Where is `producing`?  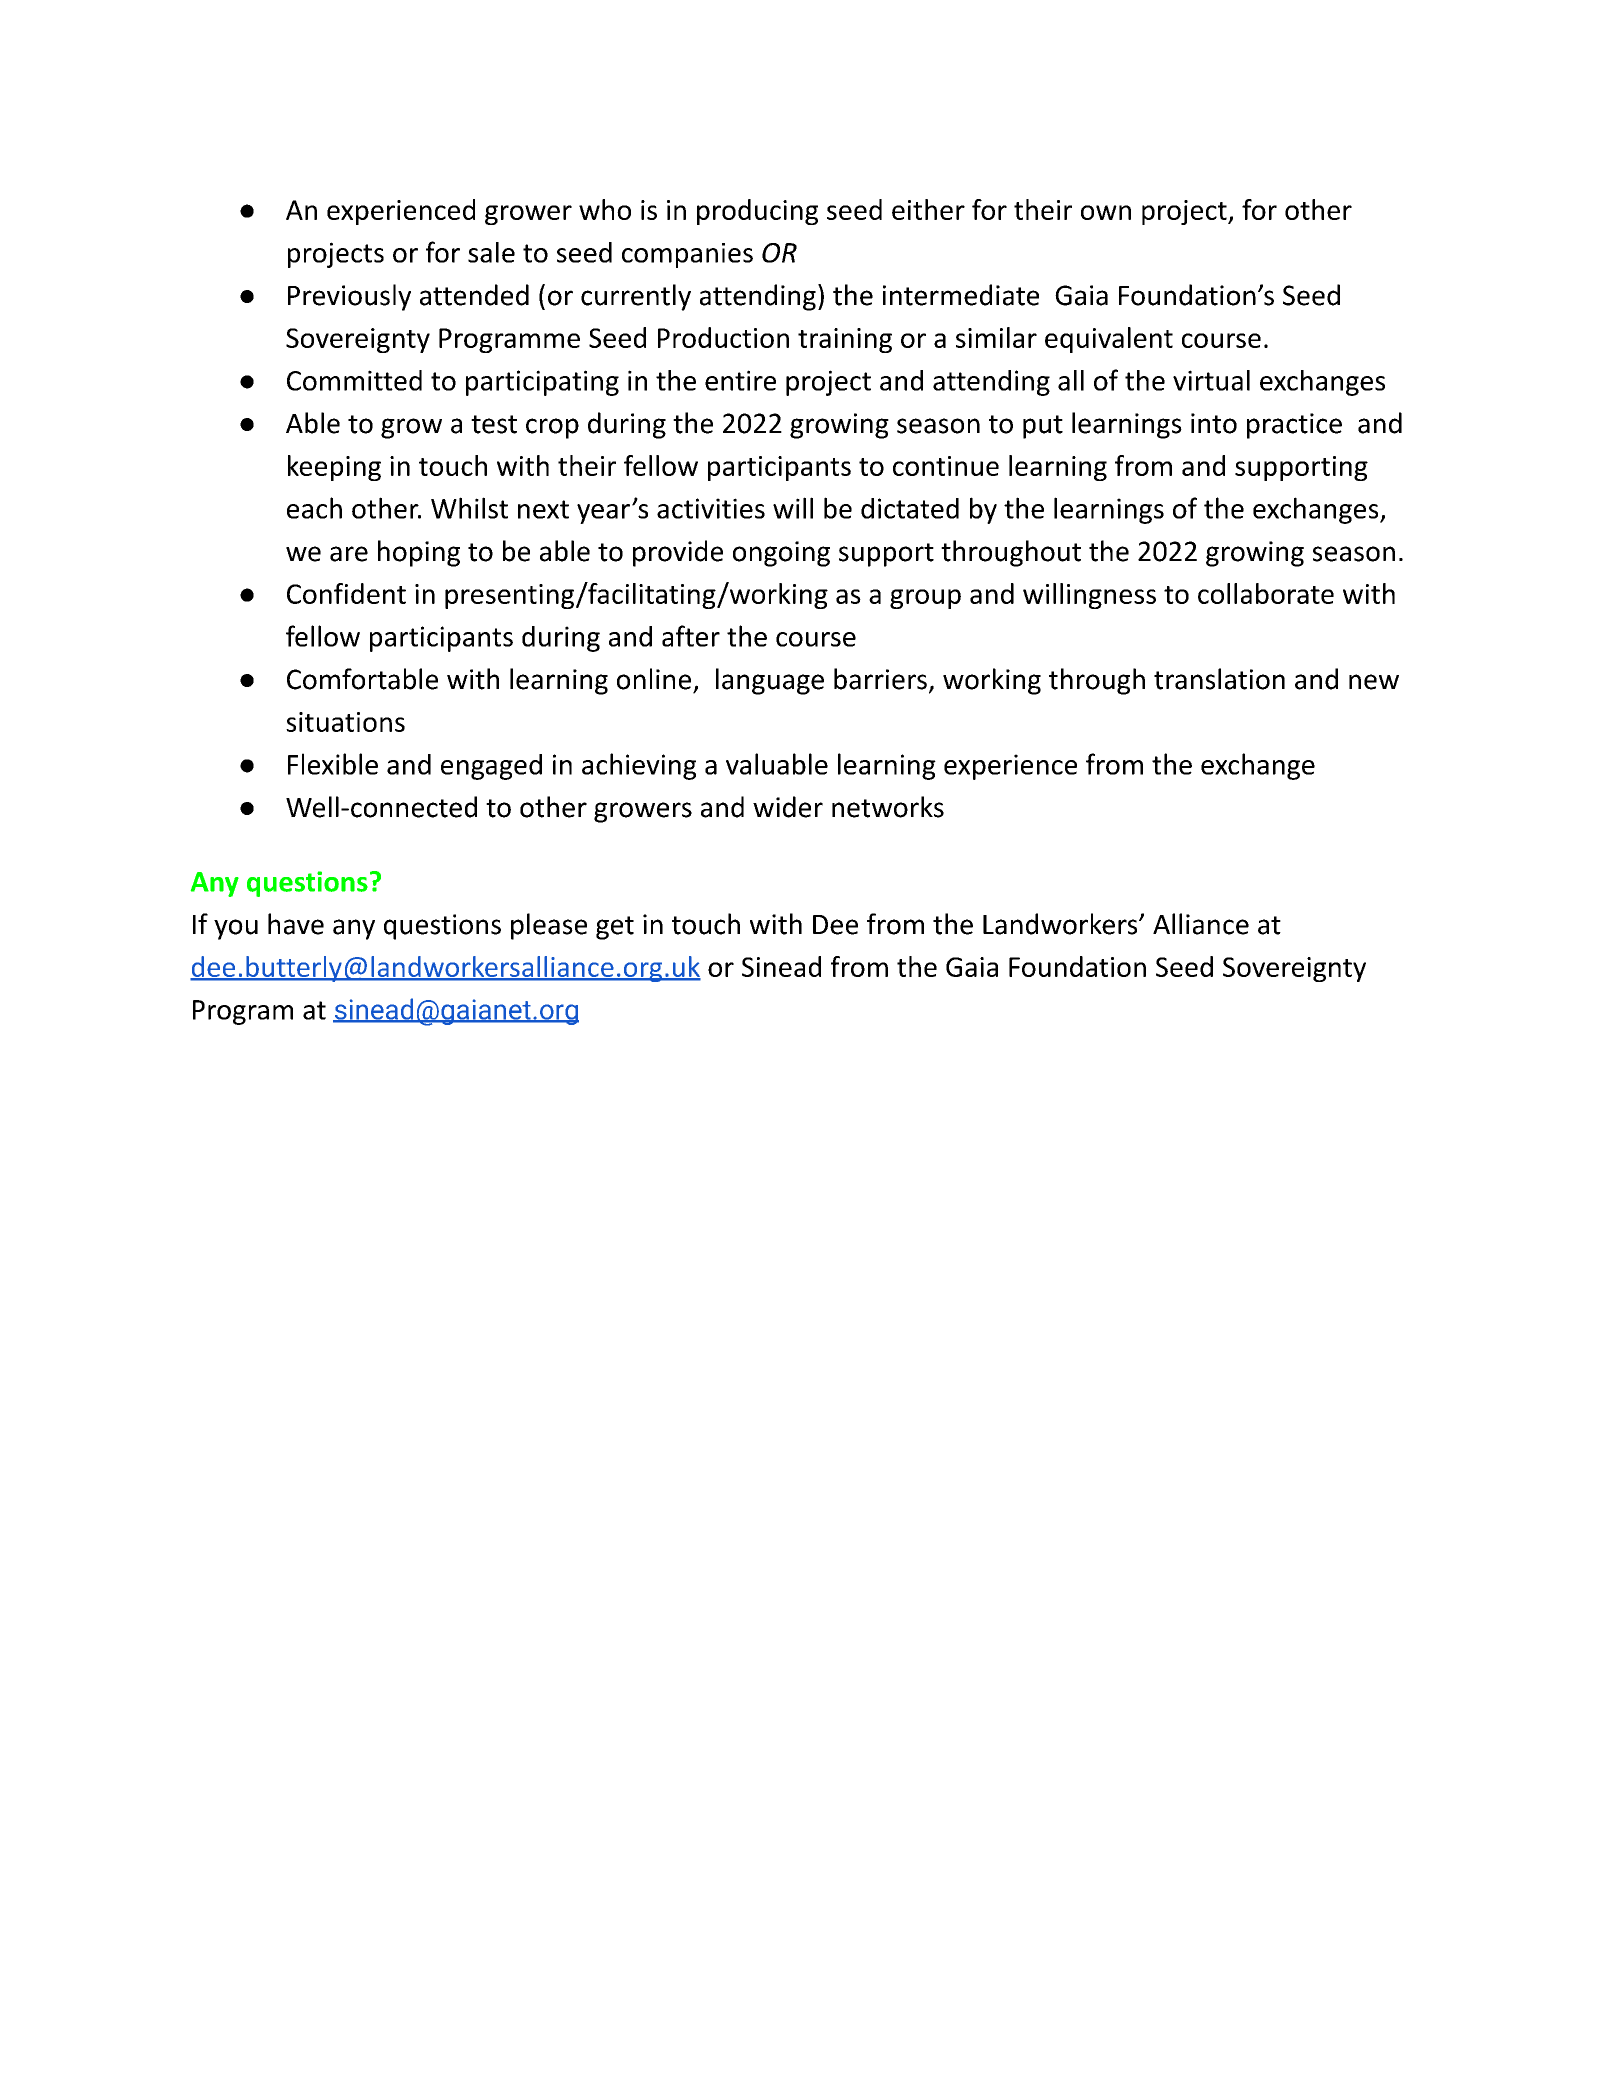 producing is located at coordinates (757, 212).
